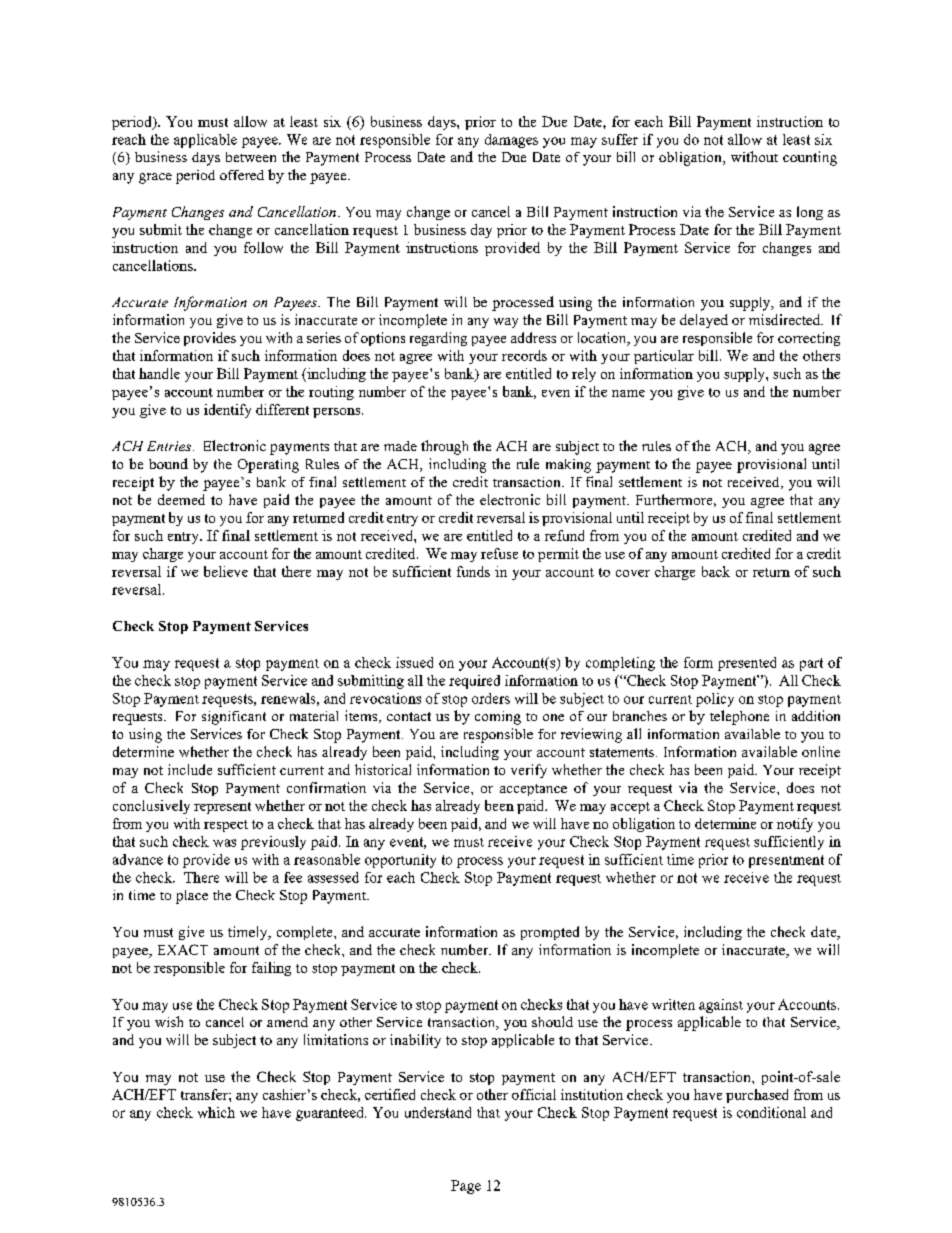 The image size is (952, 1233). I want to click on include, so click(190, 769).
